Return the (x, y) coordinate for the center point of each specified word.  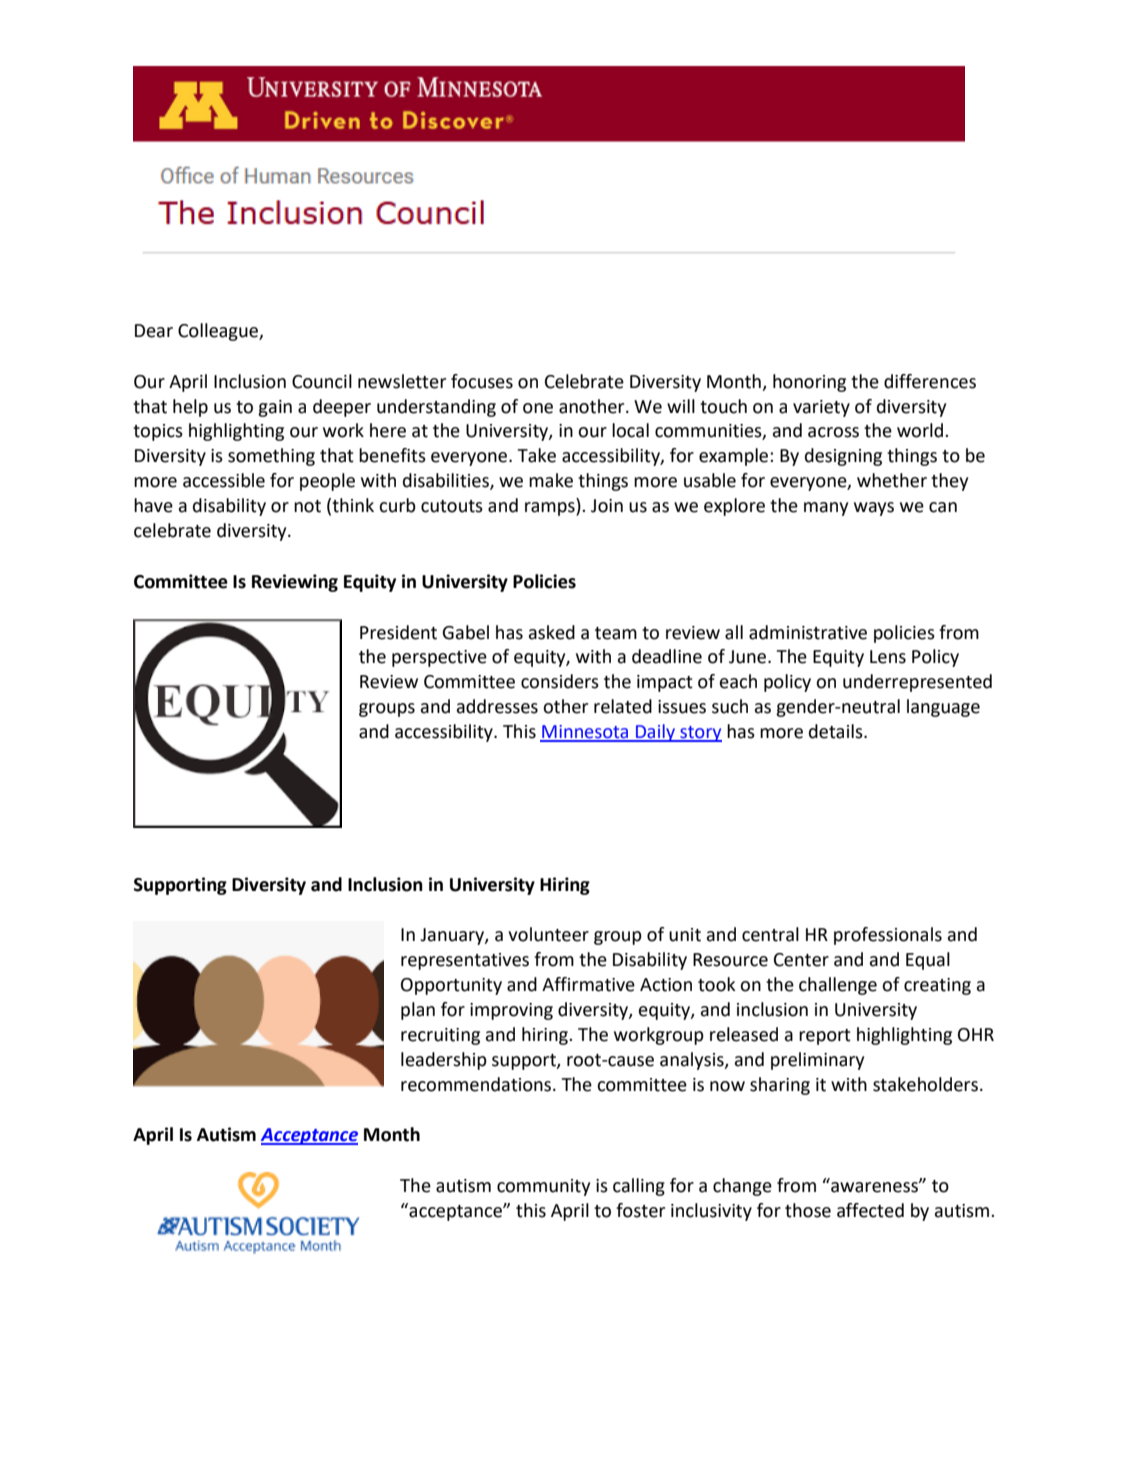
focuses (482, 381)
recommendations (477, 1084)
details (837, 731)
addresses (497, 706)
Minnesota (585, 733)
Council (322, 381)
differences (930, 381)
